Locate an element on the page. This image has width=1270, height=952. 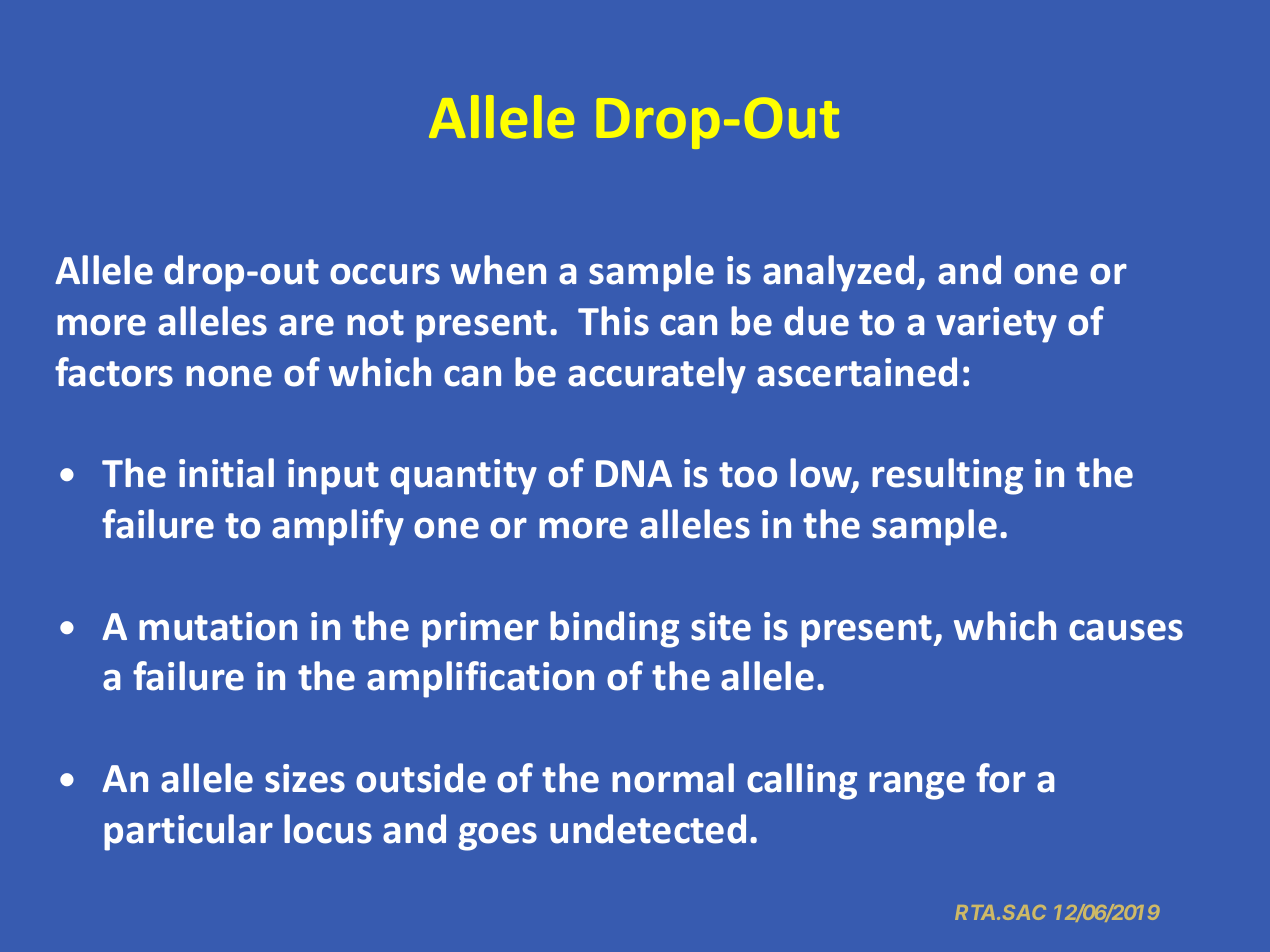
resulting is located at coordinates (947, 476).
